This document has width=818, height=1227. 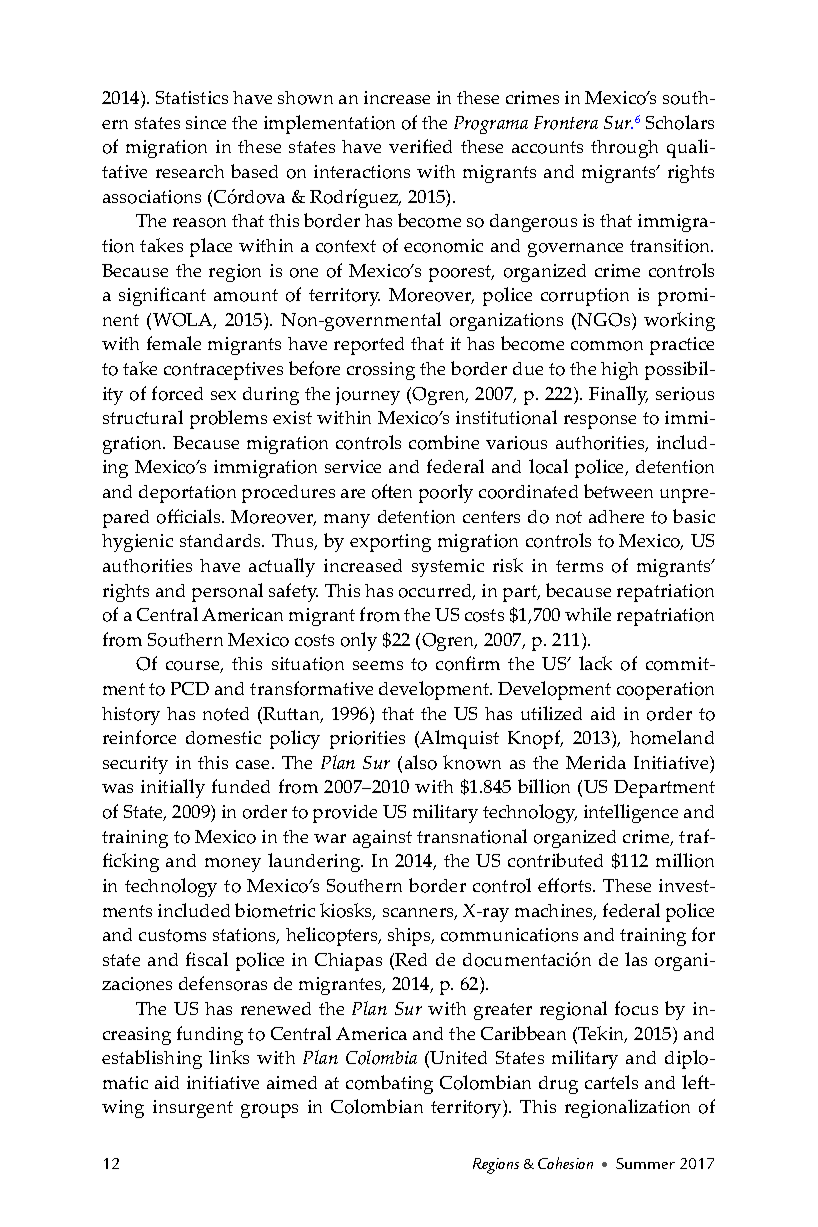 I want to click on personal, so click(x=227, y=592).
